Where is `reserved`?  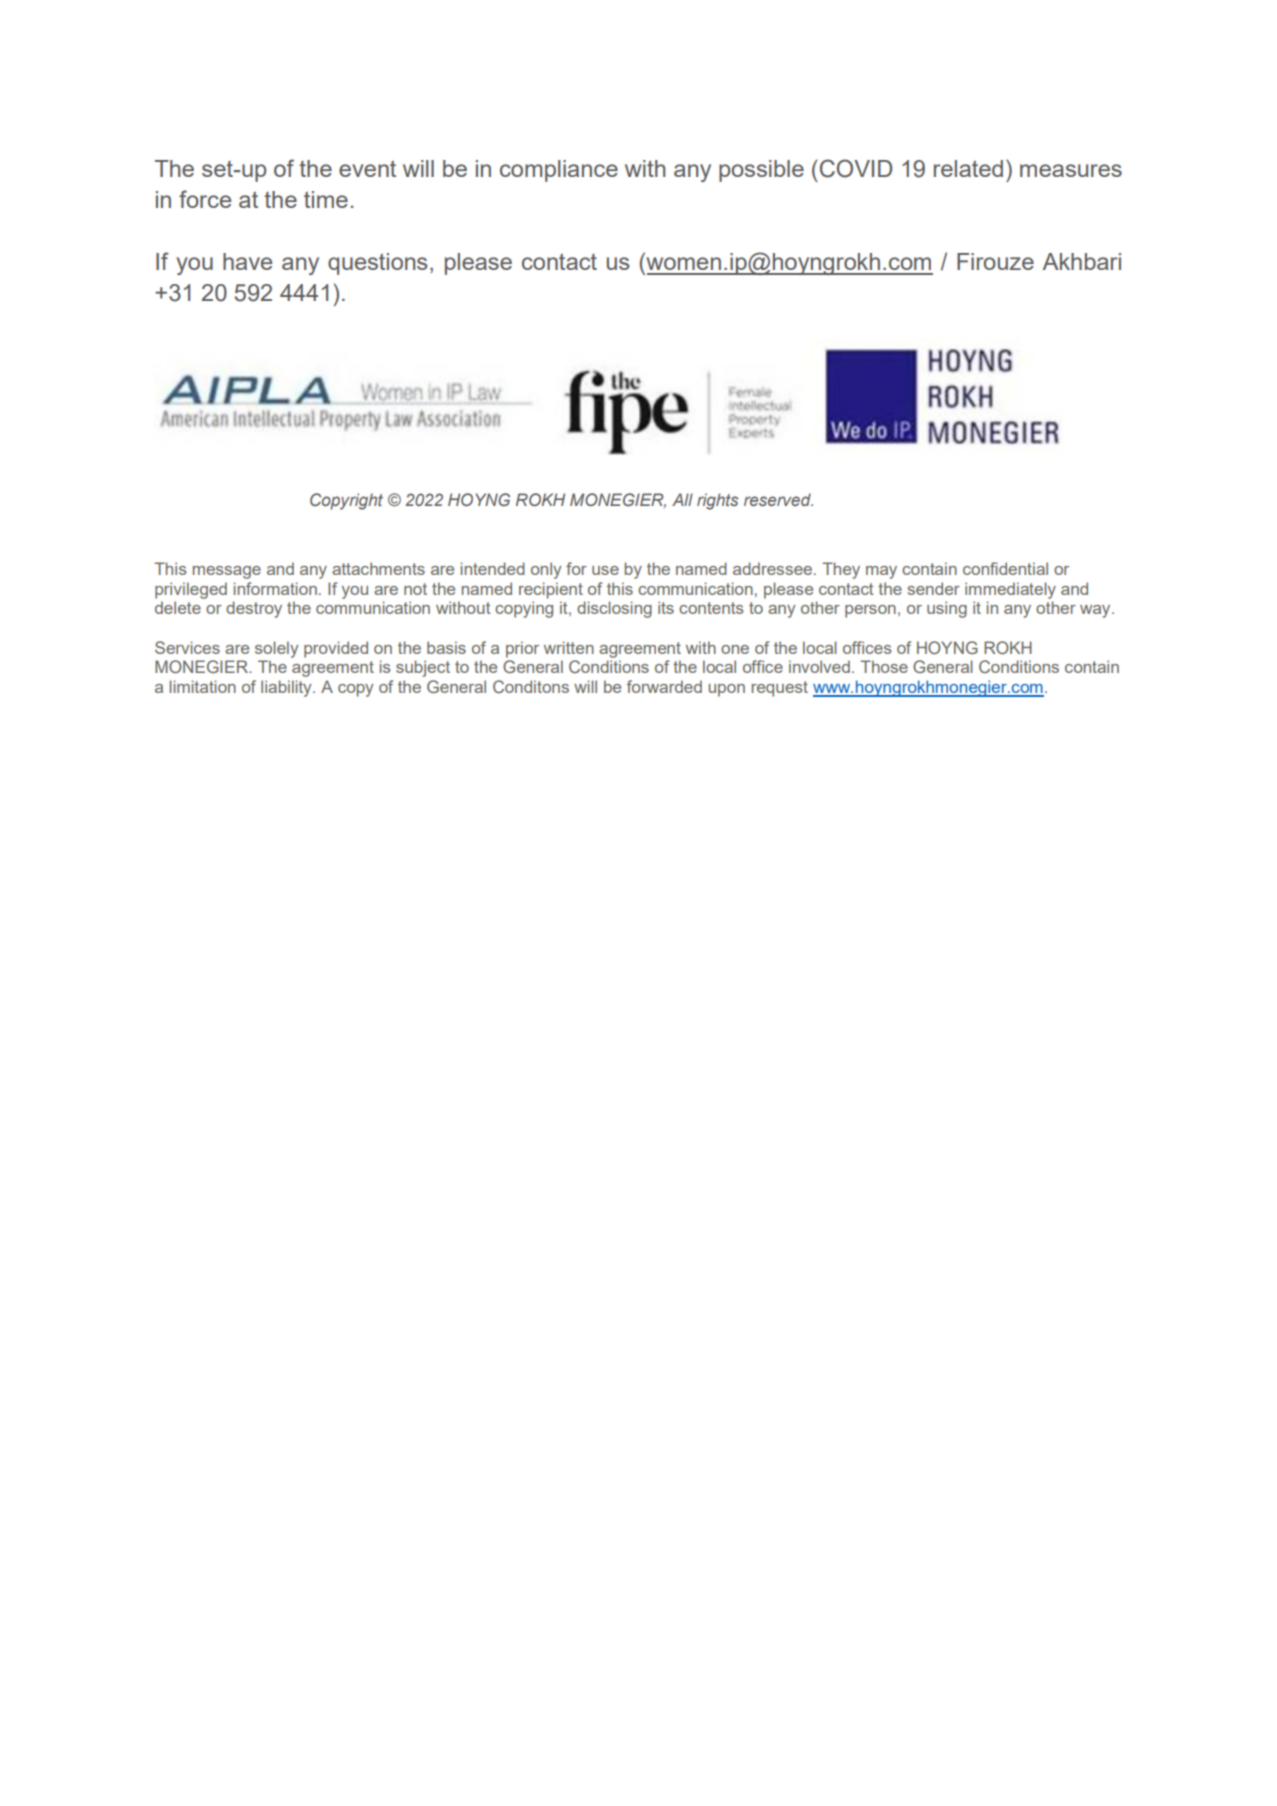 reserved is located at coordinates (778, 499).
